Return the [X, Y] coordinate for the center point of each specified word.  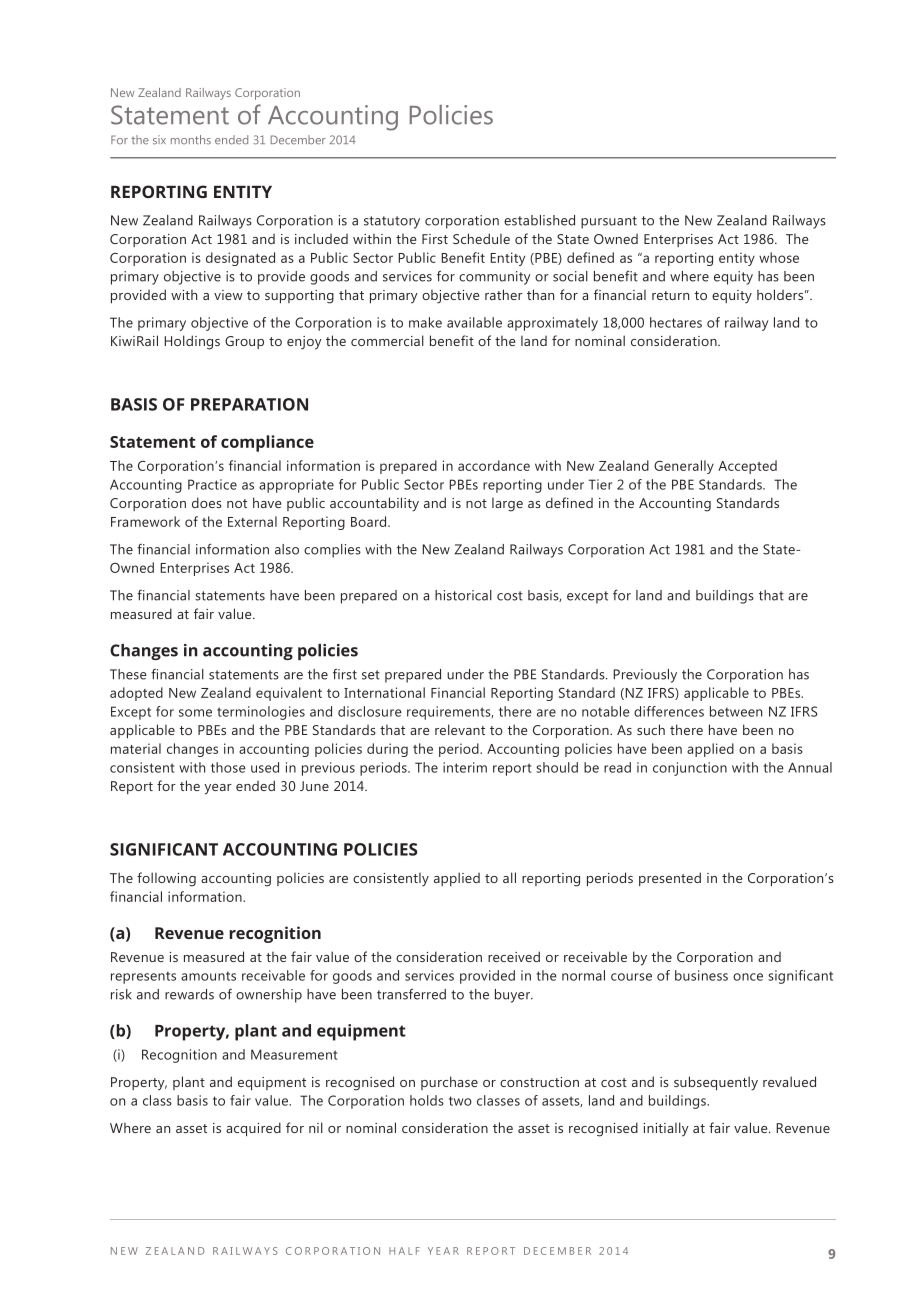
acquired [253, 1129]
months [191, 140]
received [514, 956]
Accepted [747, 467]
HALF [404, 1251]
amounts [208, 976]
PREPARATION [249, 404]
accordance [494, 465]
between [736, 711]
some [195, 713]
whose [779, 257]
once [748, 977]
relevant [460, 729]
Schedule [481, 238]
